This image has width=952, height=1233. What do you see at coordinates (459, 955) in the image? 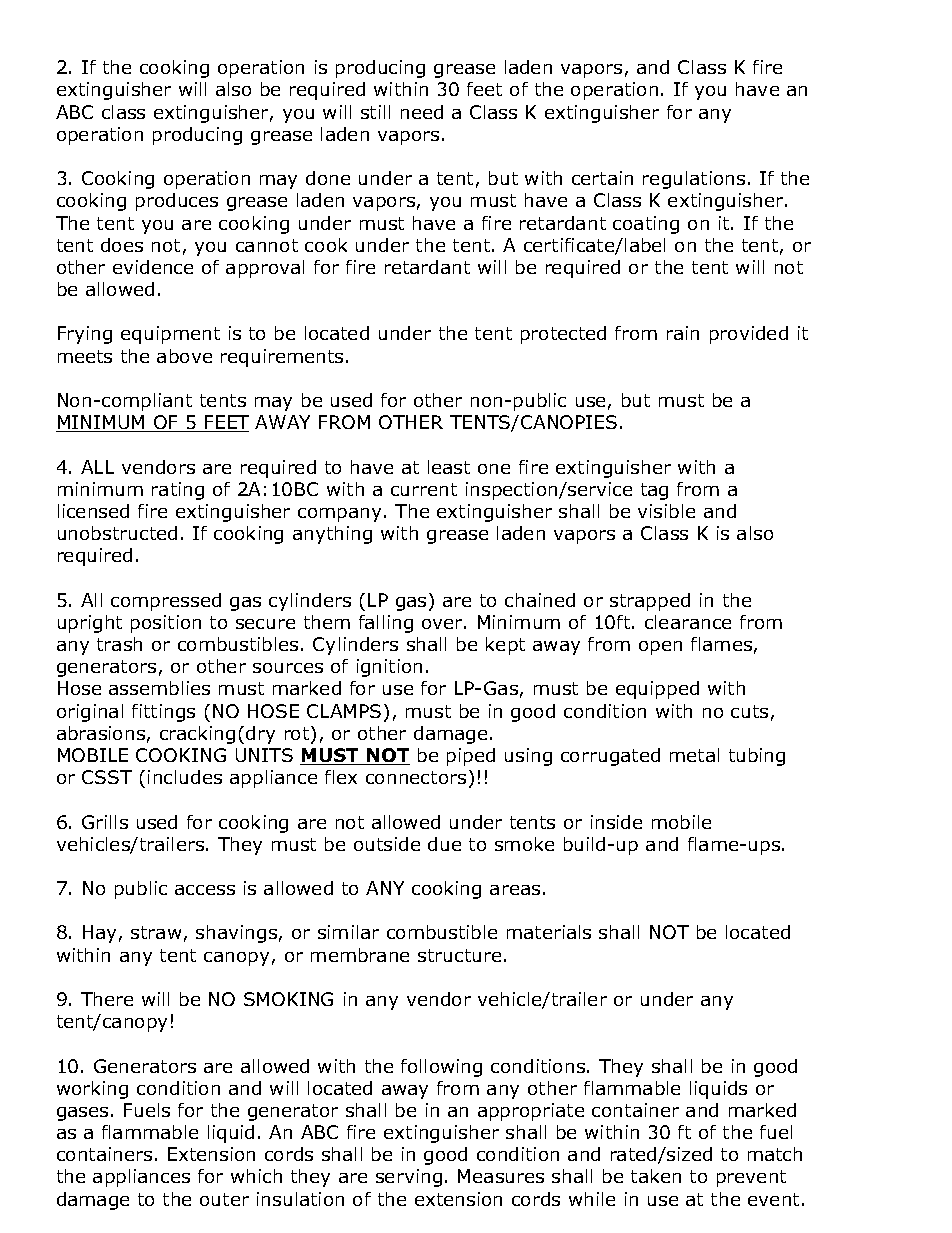
I see `structure` at bounding box center [459, 955].
